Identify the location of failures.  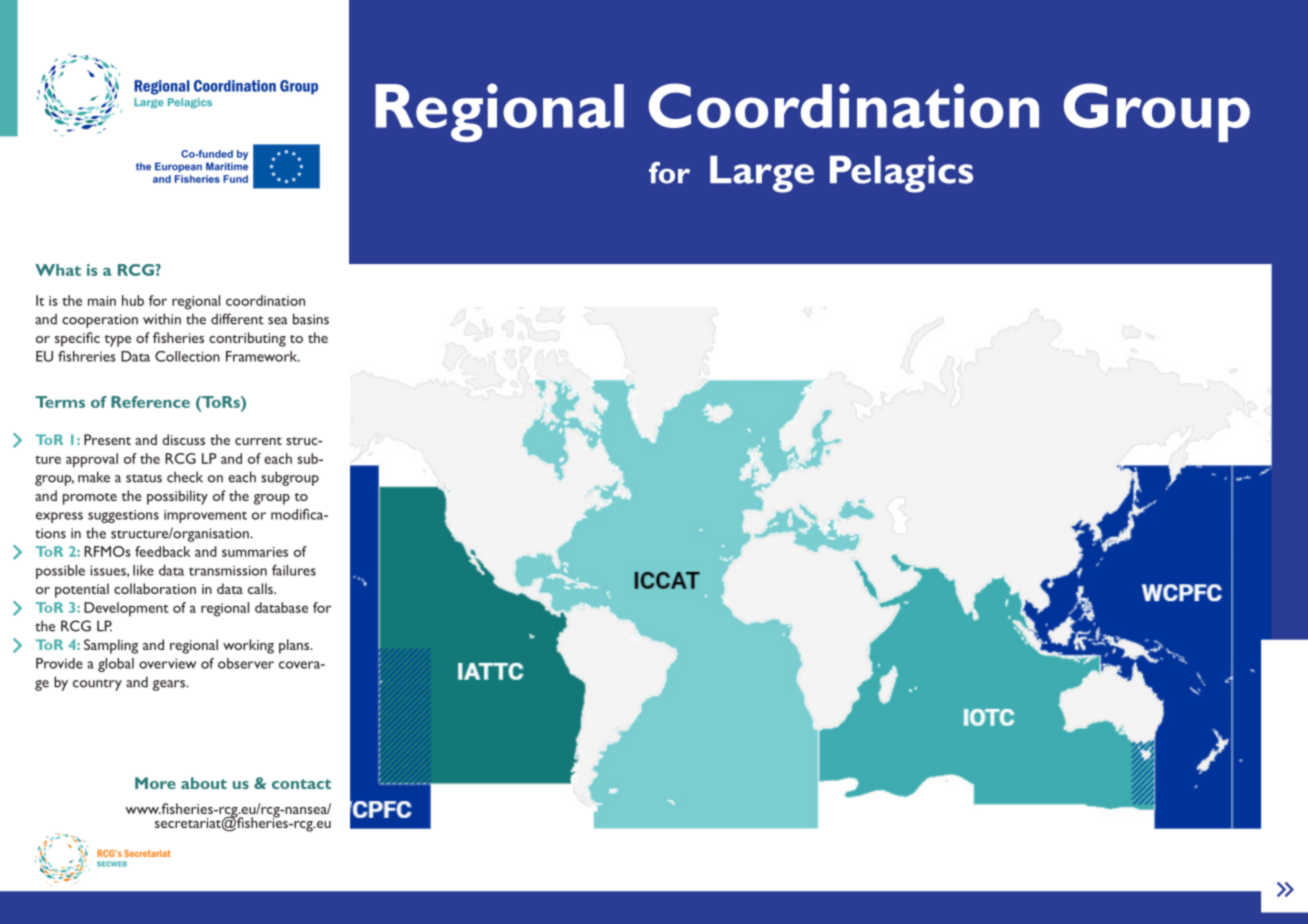
(294, 570).
